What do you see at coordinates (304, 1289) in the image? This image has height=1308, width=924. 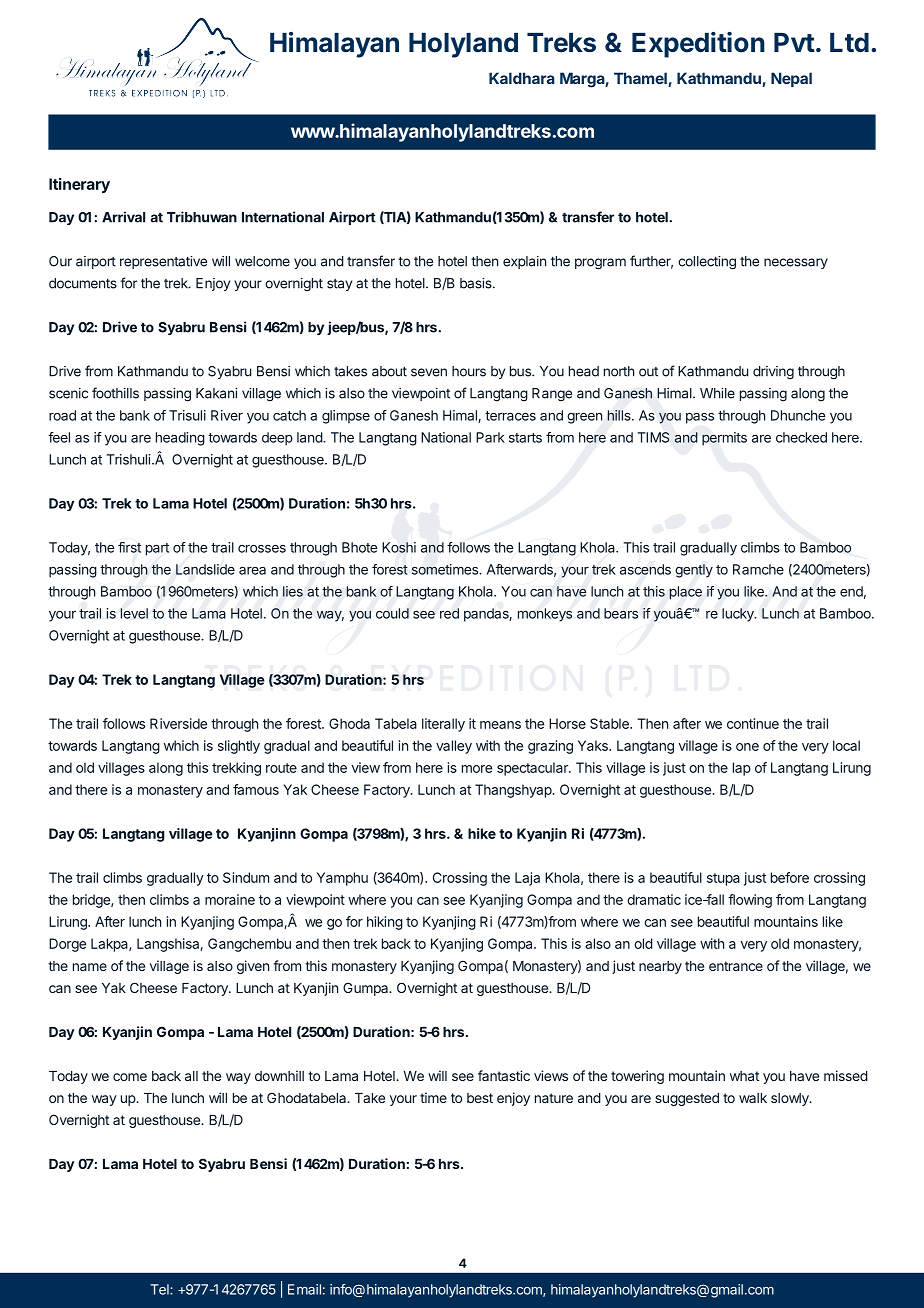 I see `Email` at bounding box center [304, 1289].
